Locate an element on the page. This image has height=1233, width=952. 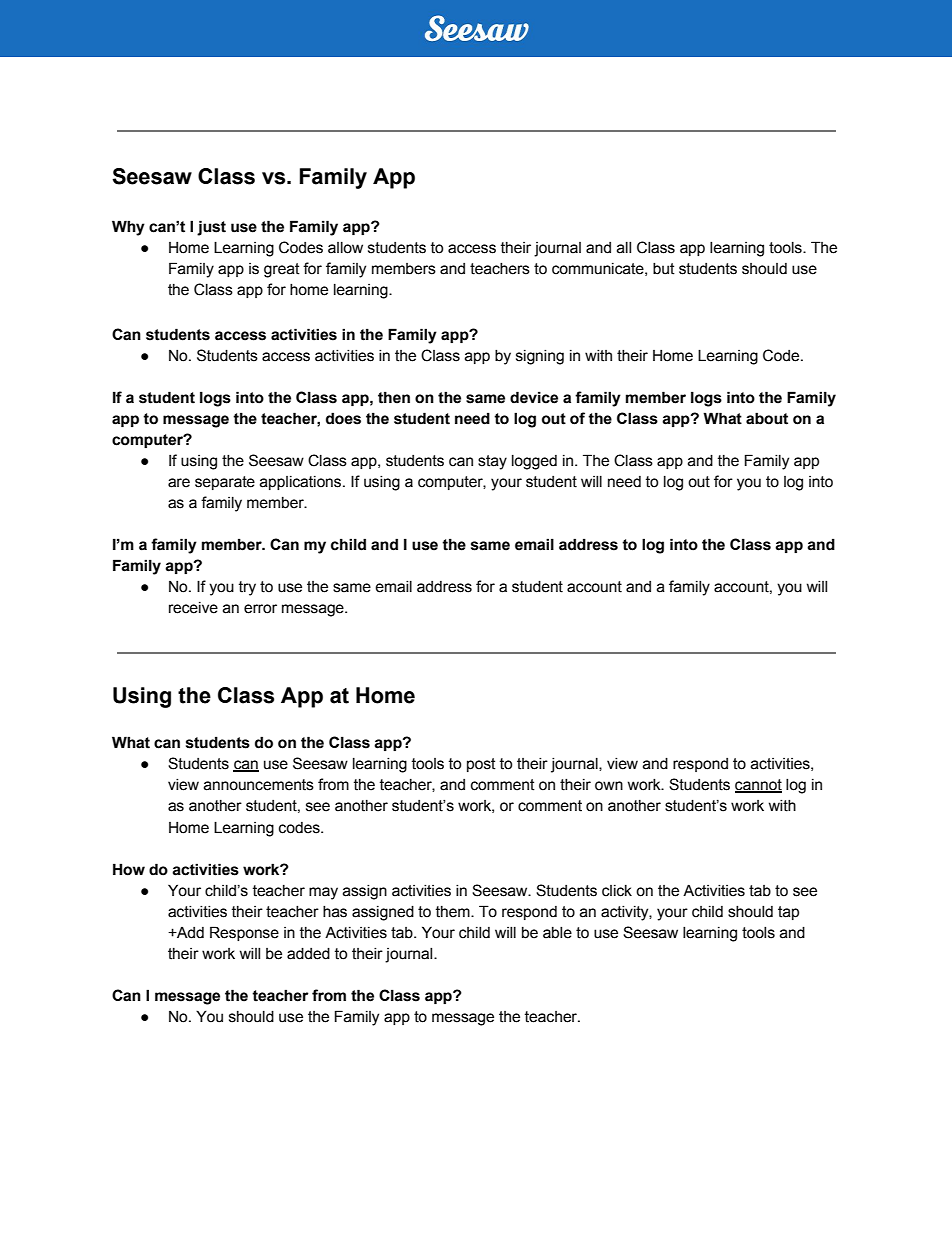
stay is located at coordinates (492, 462).
